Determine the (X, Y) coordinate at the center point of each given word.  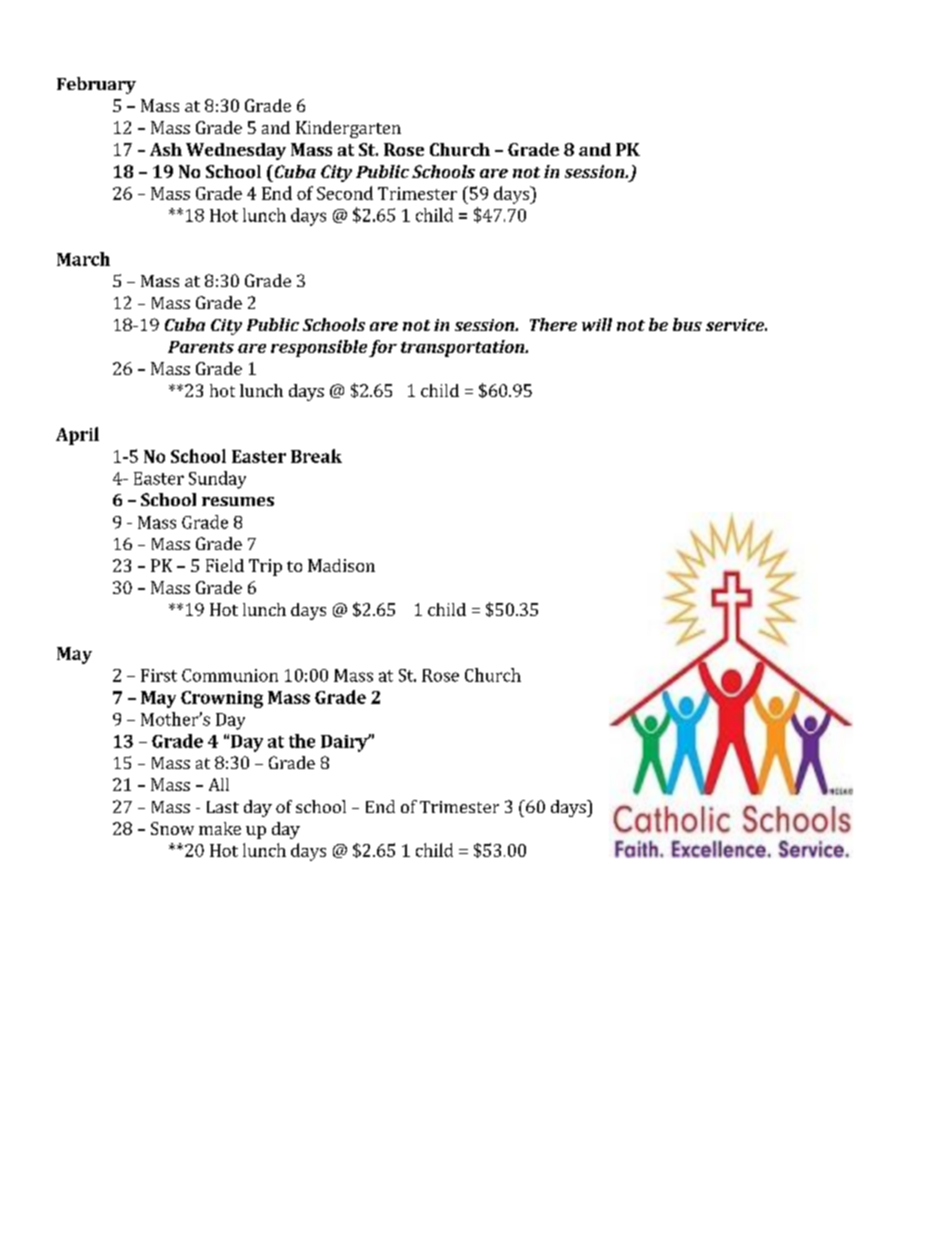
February (96, 85)
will (597, 324)
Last (223, 807)
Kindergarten (348, 129)
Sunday (217, 480)
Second (345, 193)
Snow (172, 828)
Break (316, 456)
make (220, 828)
